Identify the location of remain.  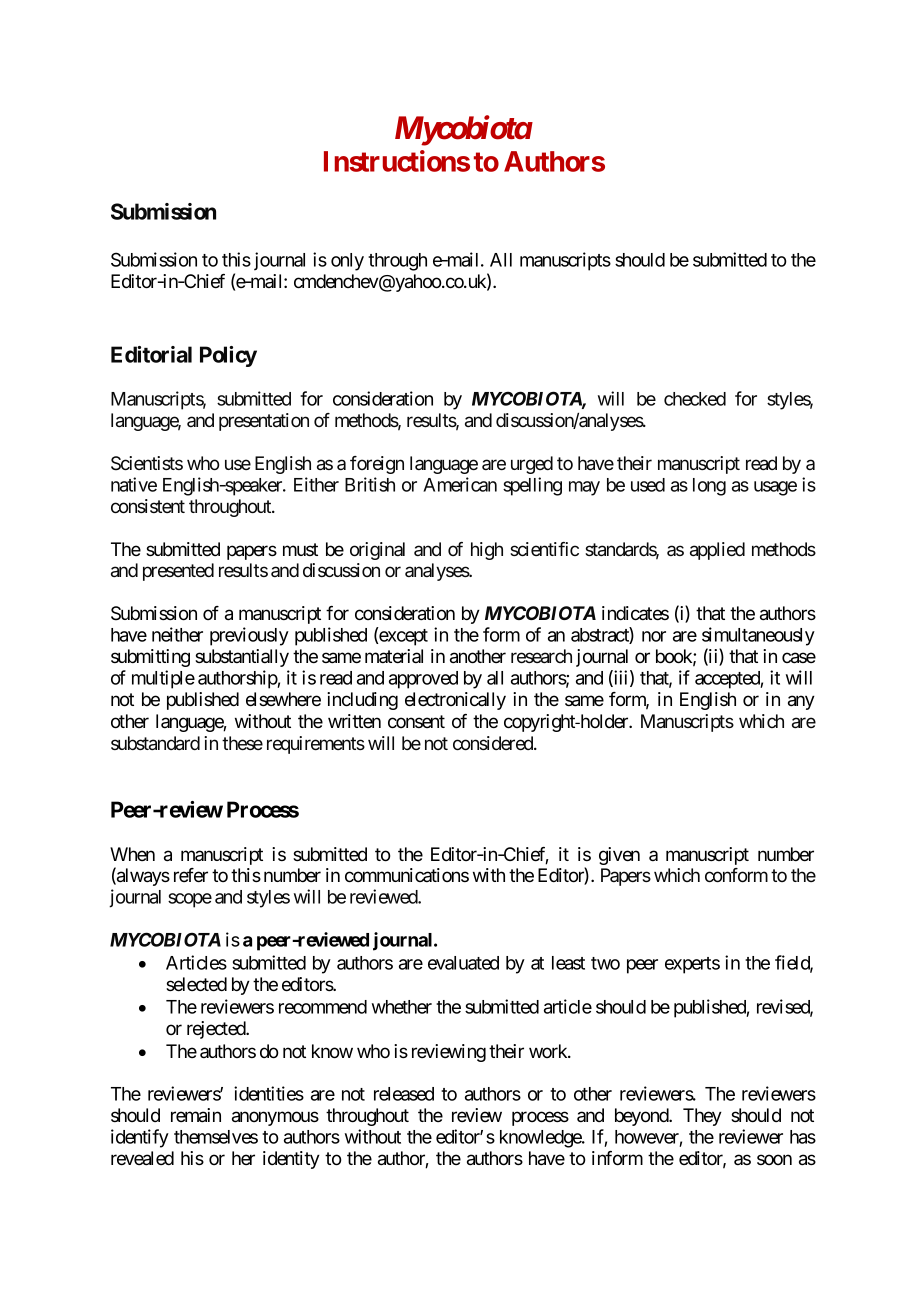
(196, 1115).
